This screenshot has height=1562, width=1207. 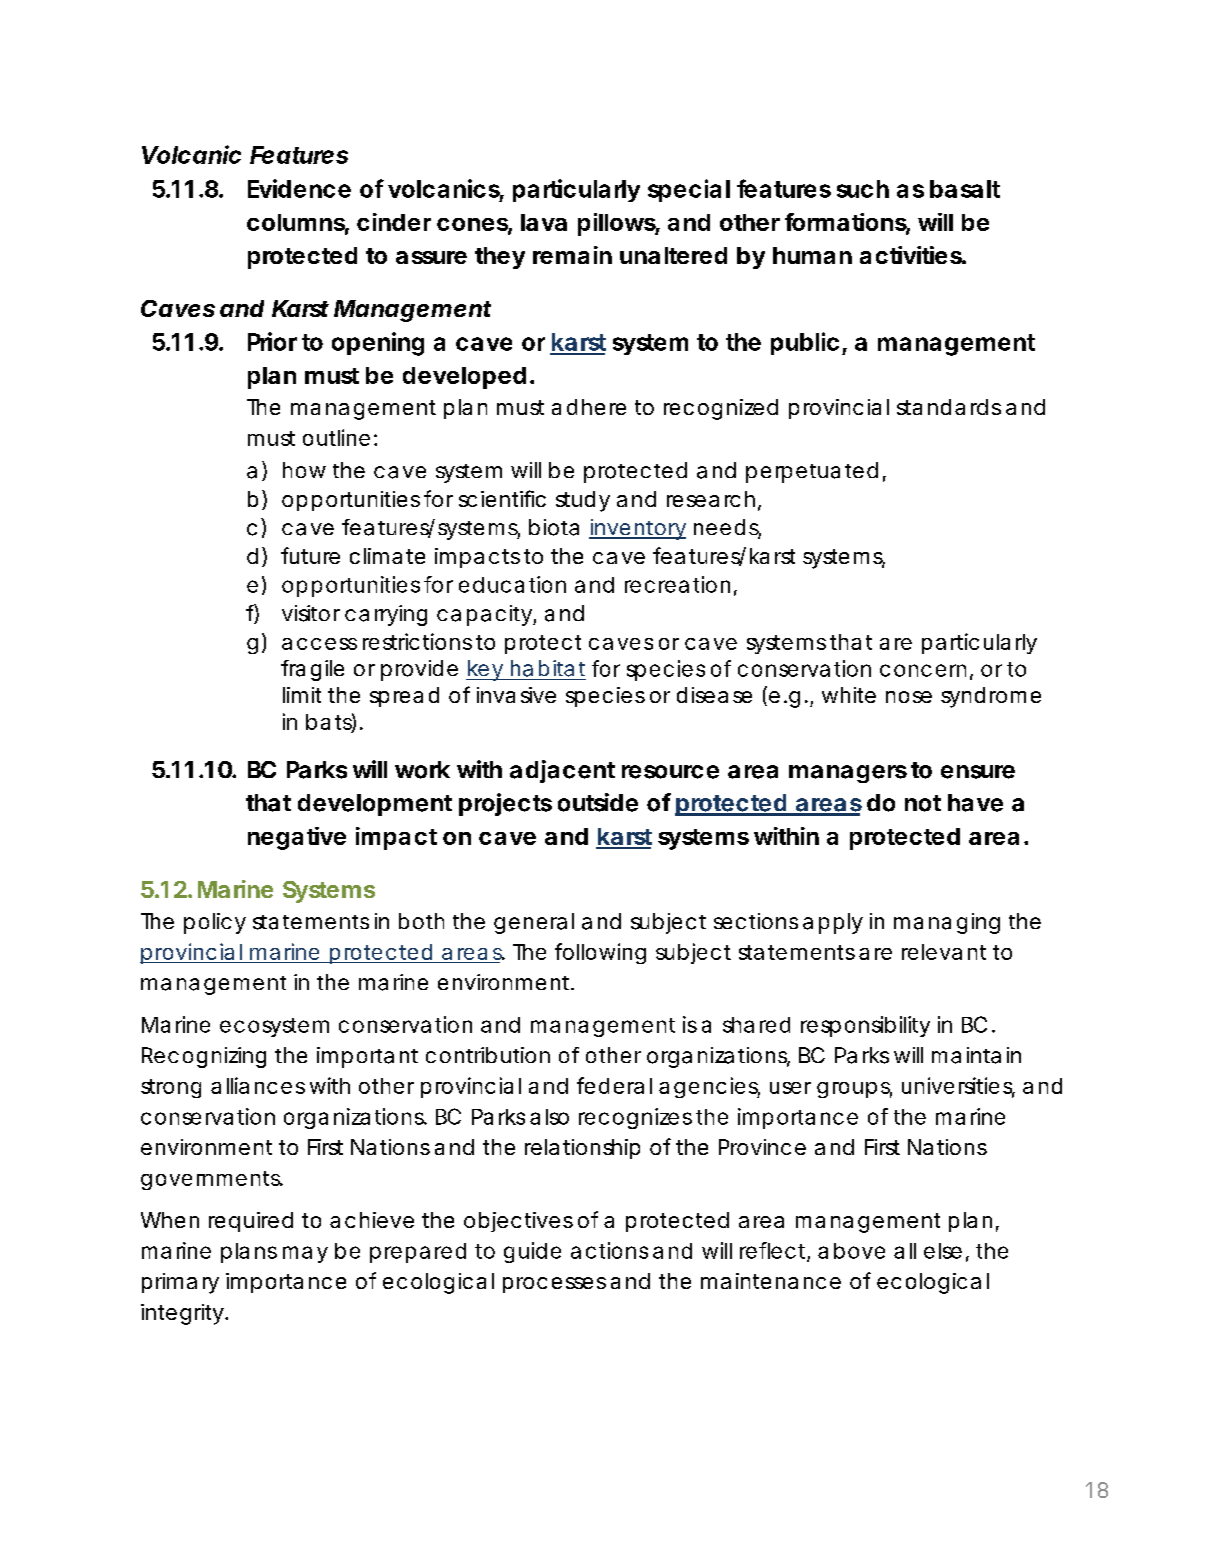 I want to click on study, so click(x=583, y=501).
